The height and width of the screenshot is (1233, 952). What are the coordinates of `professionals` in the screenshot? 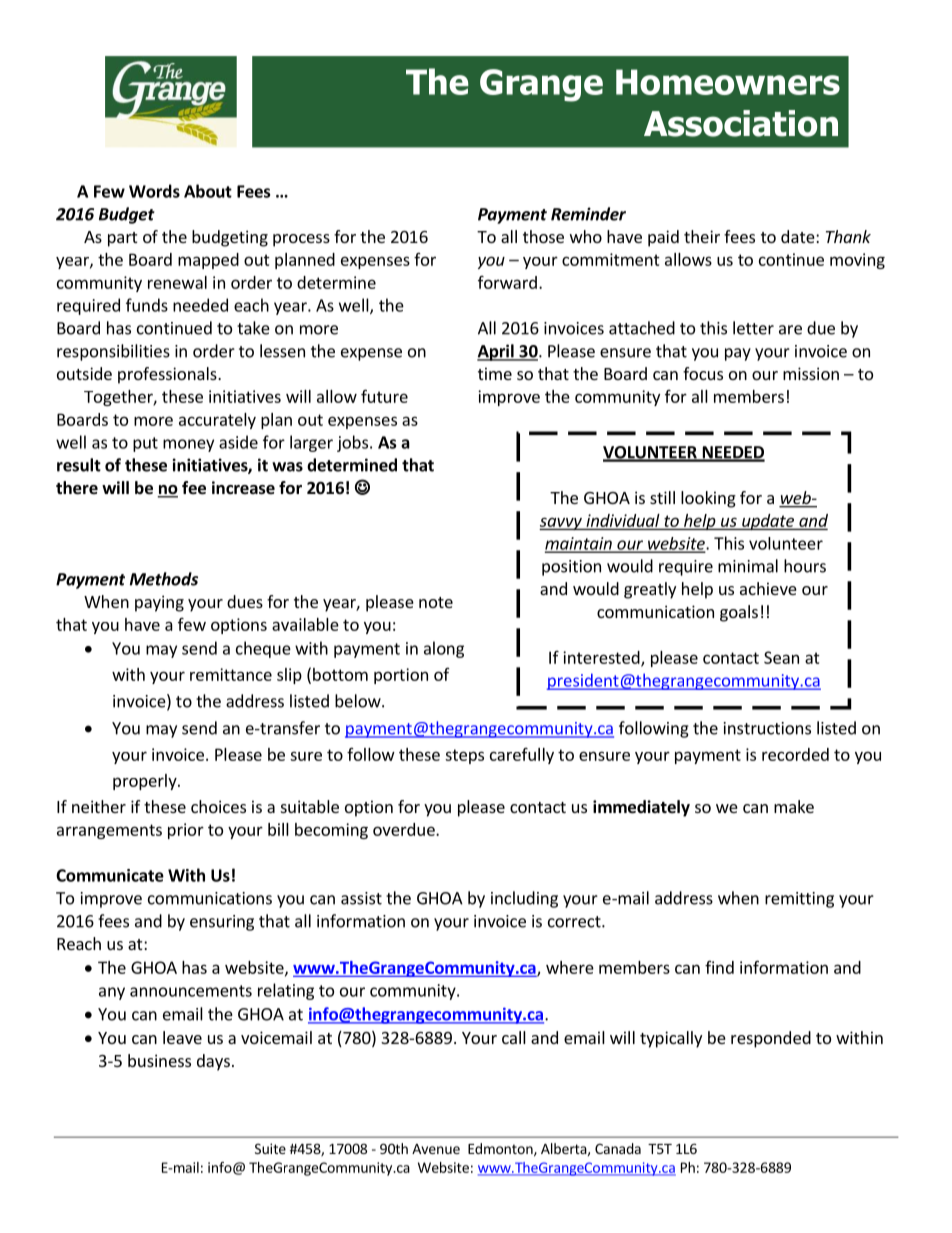 It's located at (168, 375).
